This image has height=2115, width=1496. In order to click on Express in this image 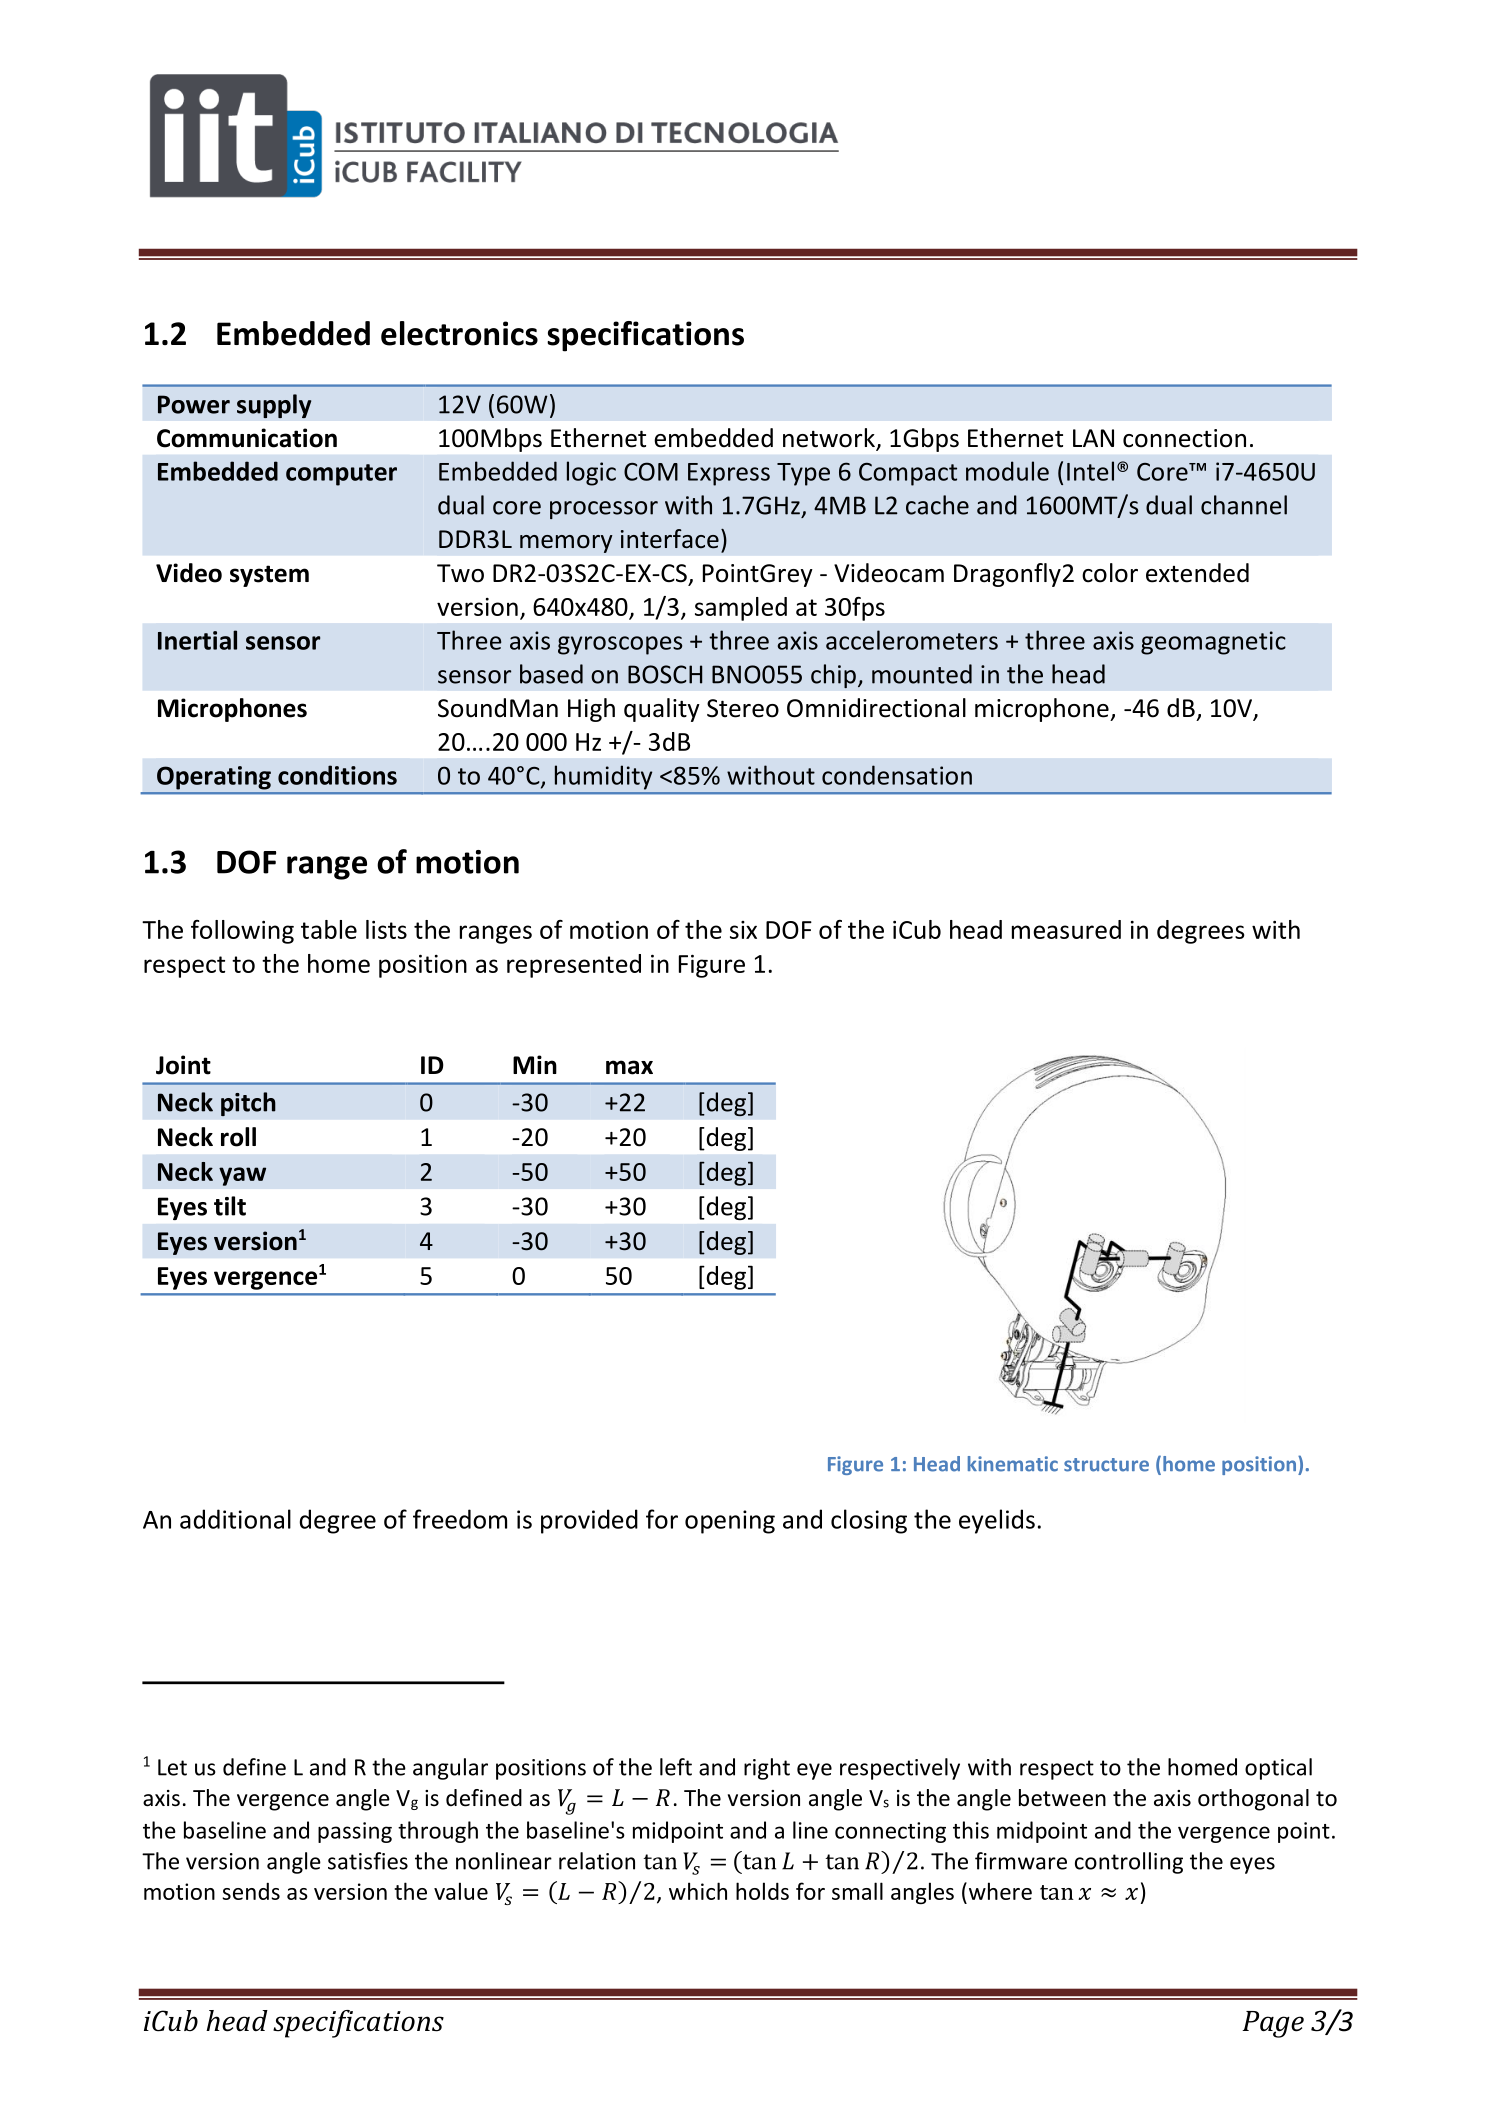, I will do `click(729, 474)`.
